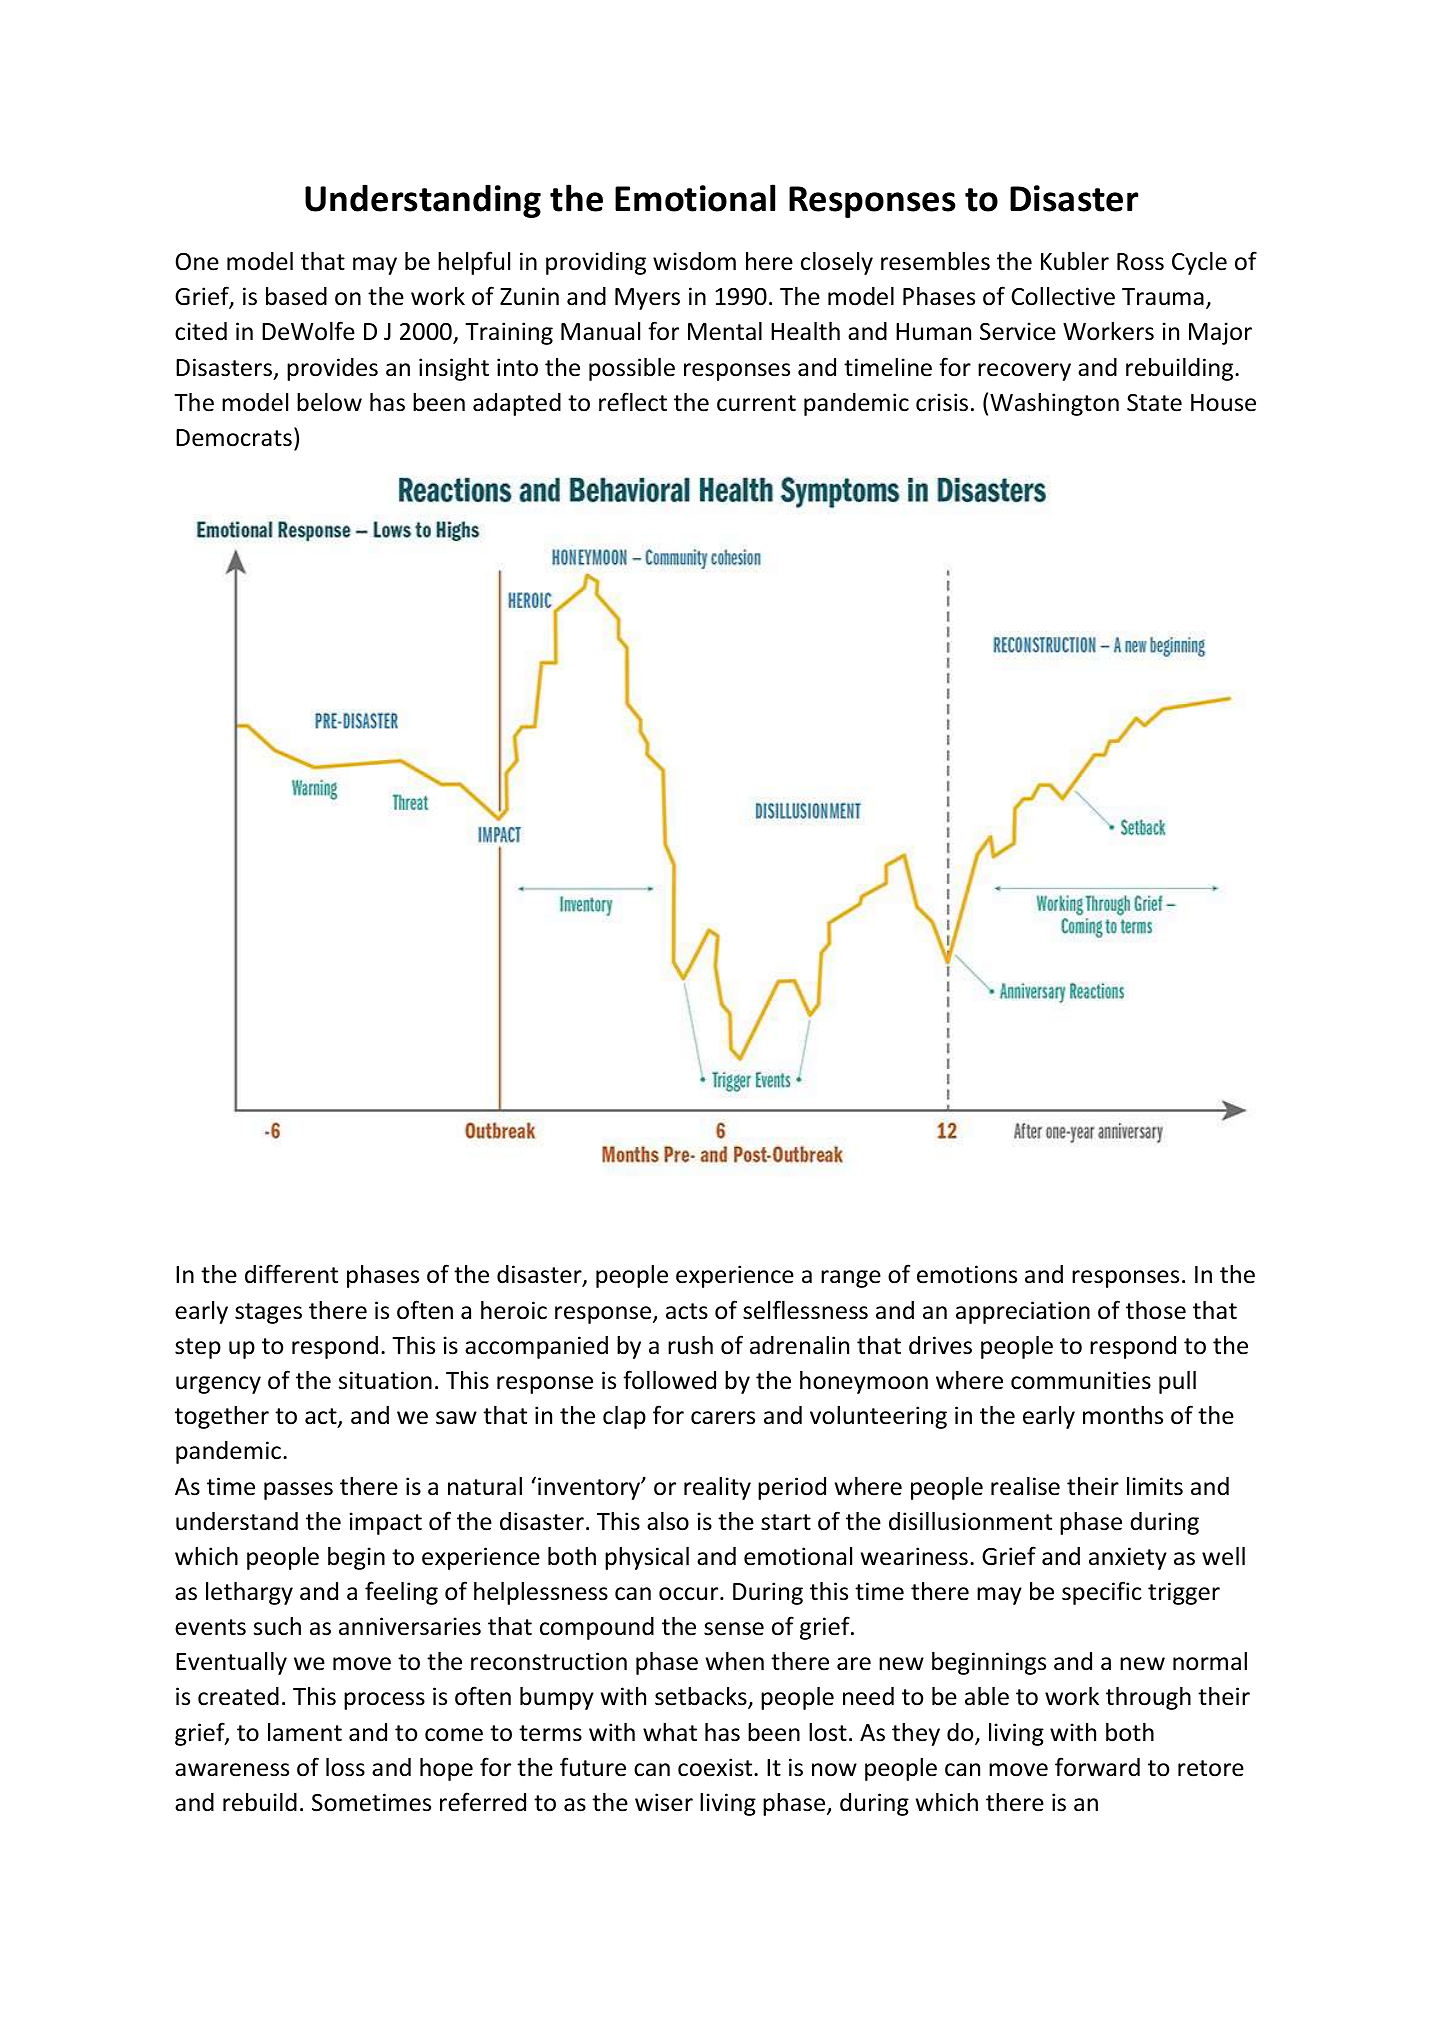  I want to click on loss, so click(345, 1767).
